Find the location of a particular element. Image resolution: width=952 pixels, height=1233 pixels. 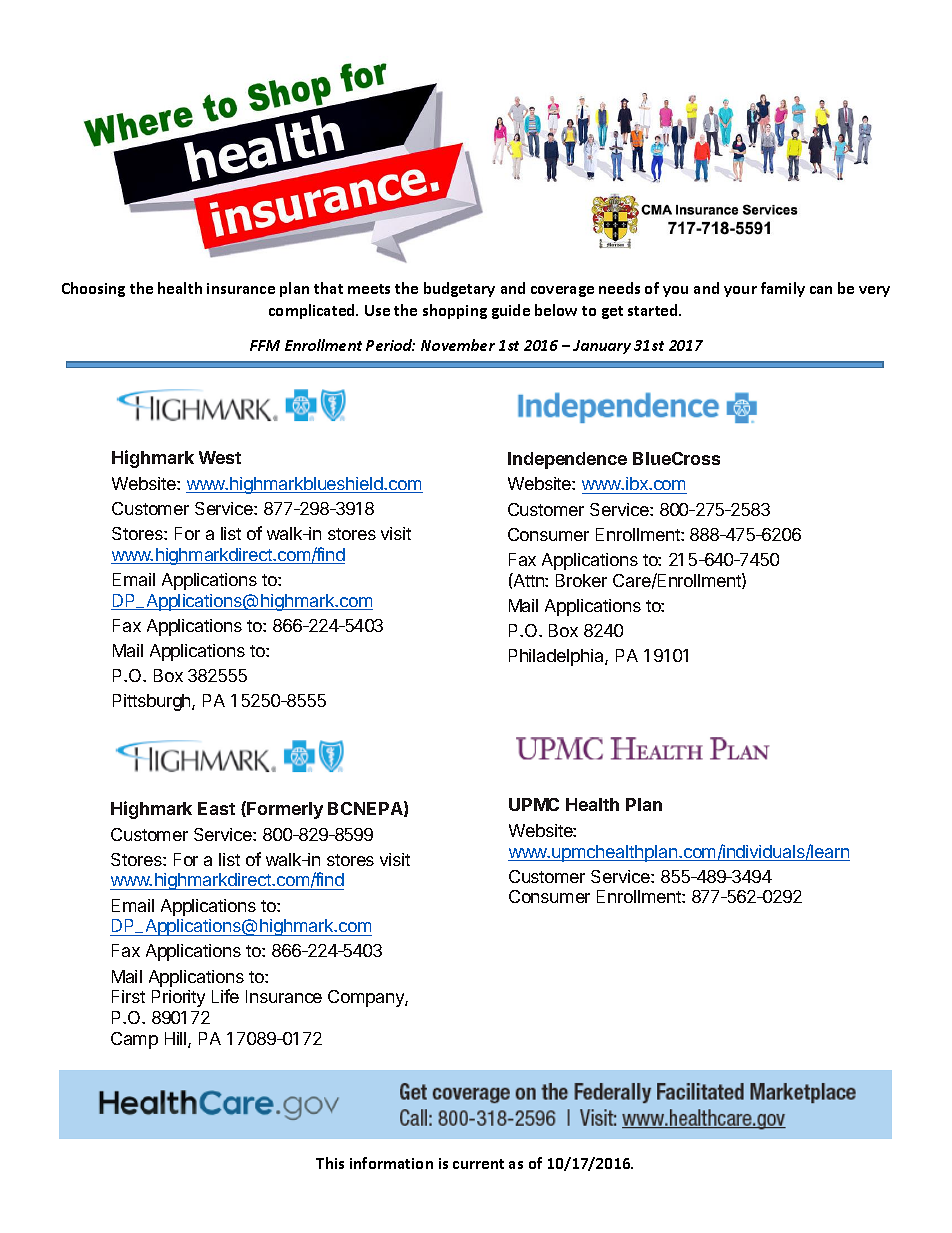

current is located at coordinates (478, 1164).
